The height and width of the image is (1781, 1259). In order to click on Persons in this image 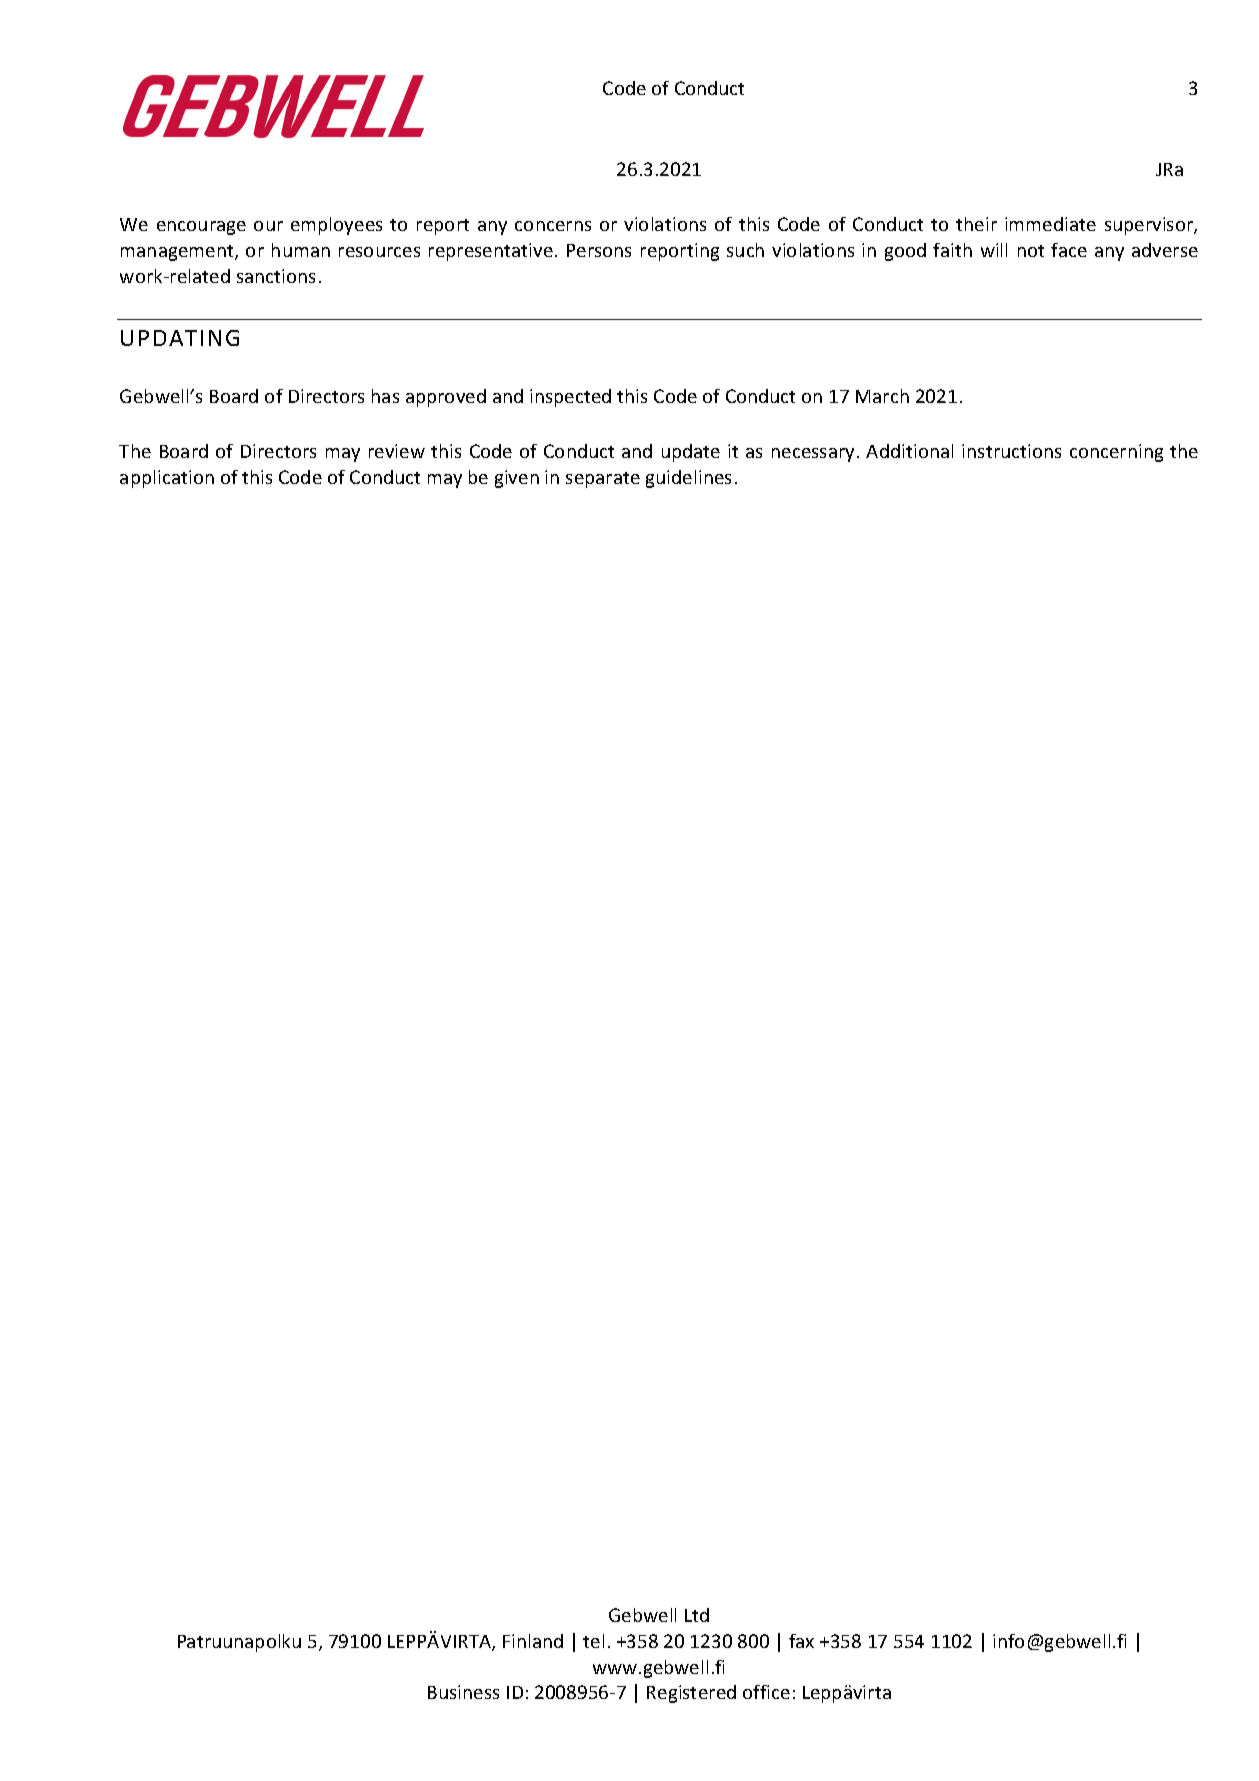, I will do `click(599, 250)`.
